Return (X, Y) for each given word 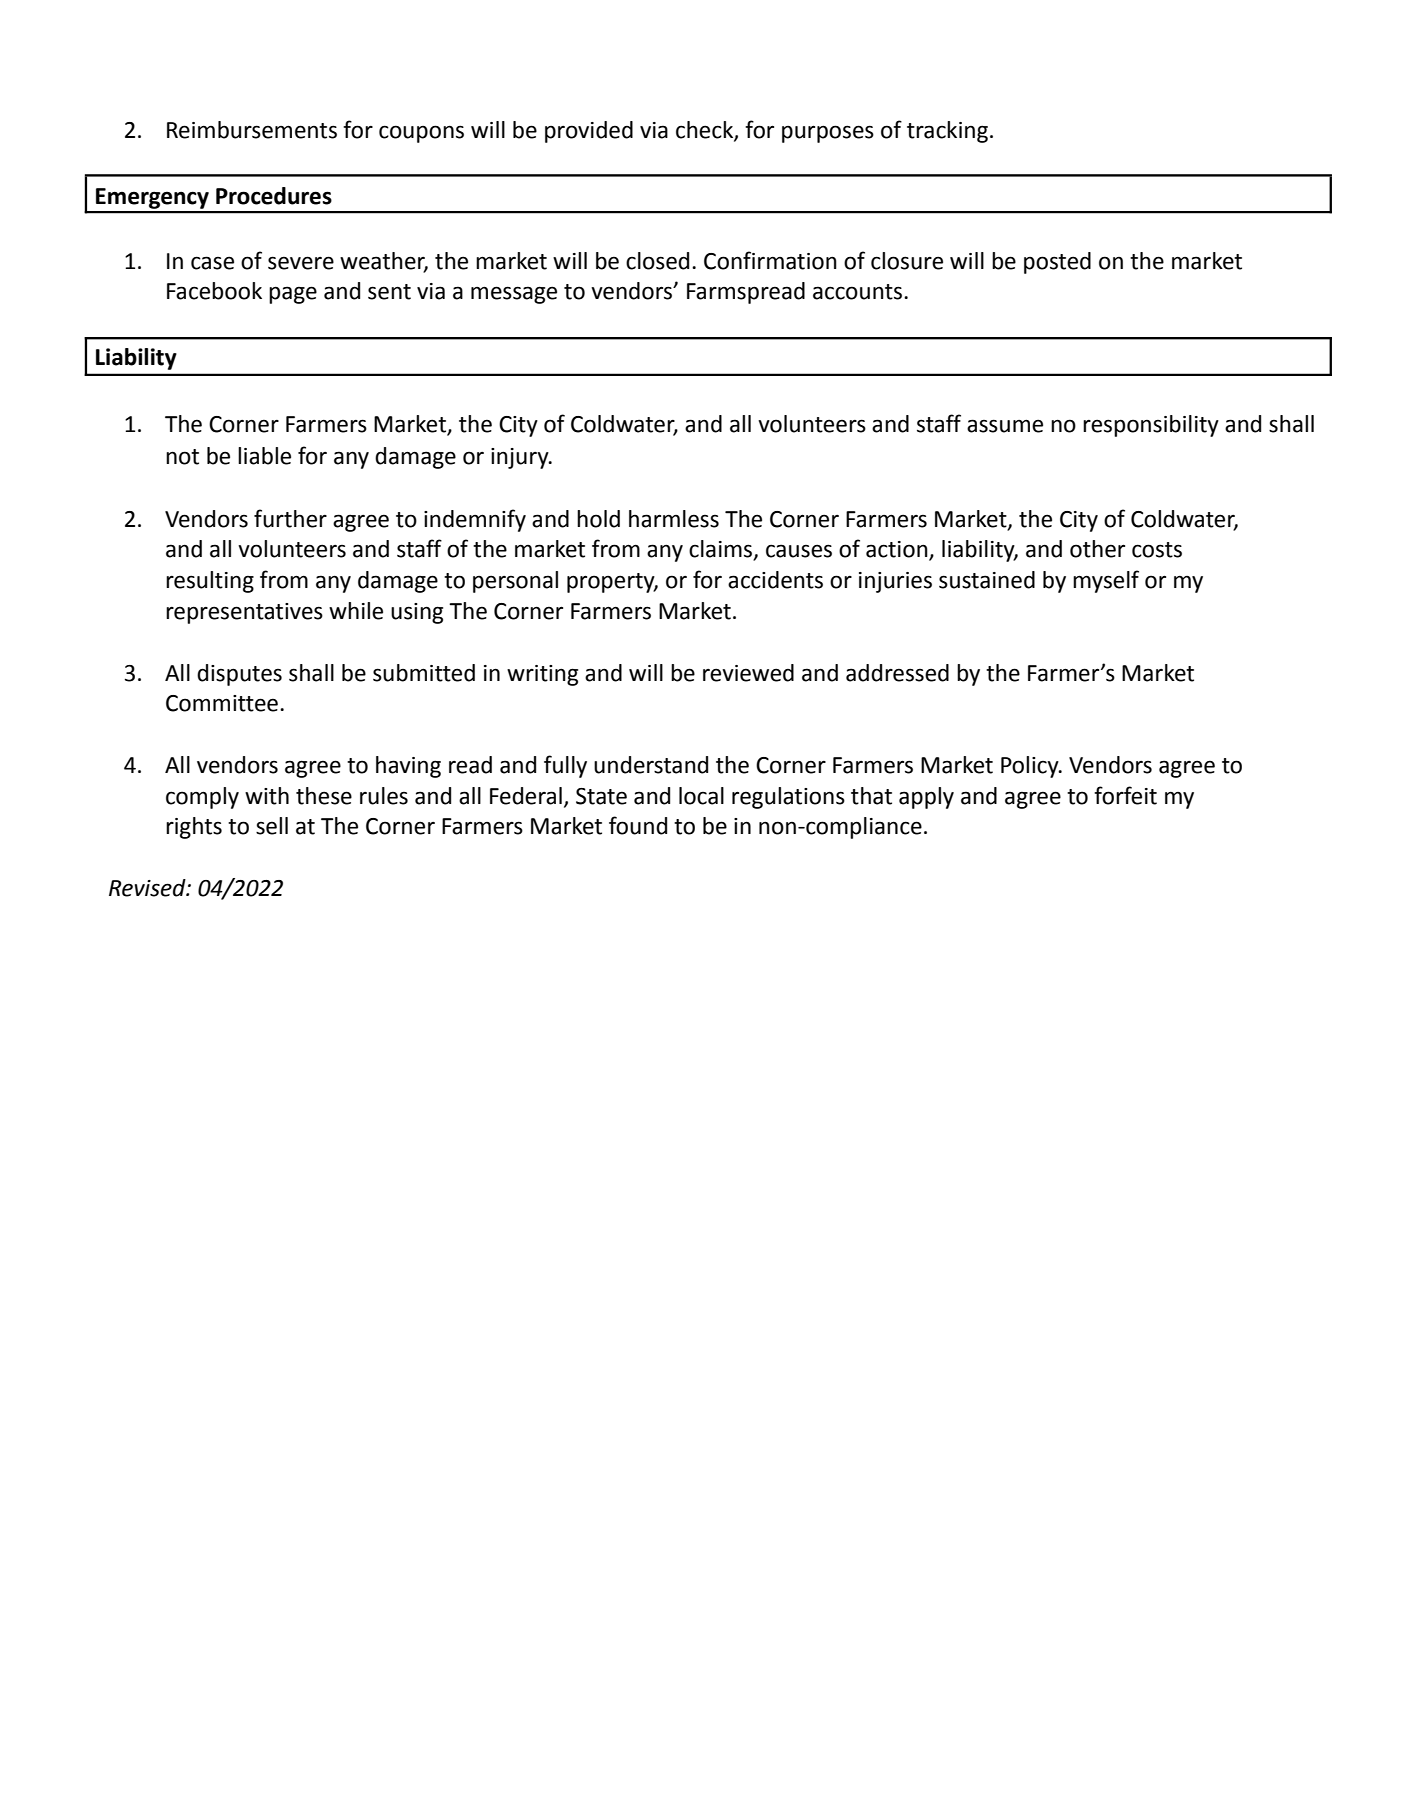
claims (722, 550)
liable (264, 456)
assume (1005, 426)
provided (589, 132)
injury (521, 458)
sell (272, 826)
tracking (947, 132)
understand (651, 765)
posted (1057, 263)
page (293, 295)
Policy (1031, 767)
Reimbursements (252, 130)
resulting (210, 582)
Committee (222, 703)
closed (657, 261)
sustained (987, 580)
